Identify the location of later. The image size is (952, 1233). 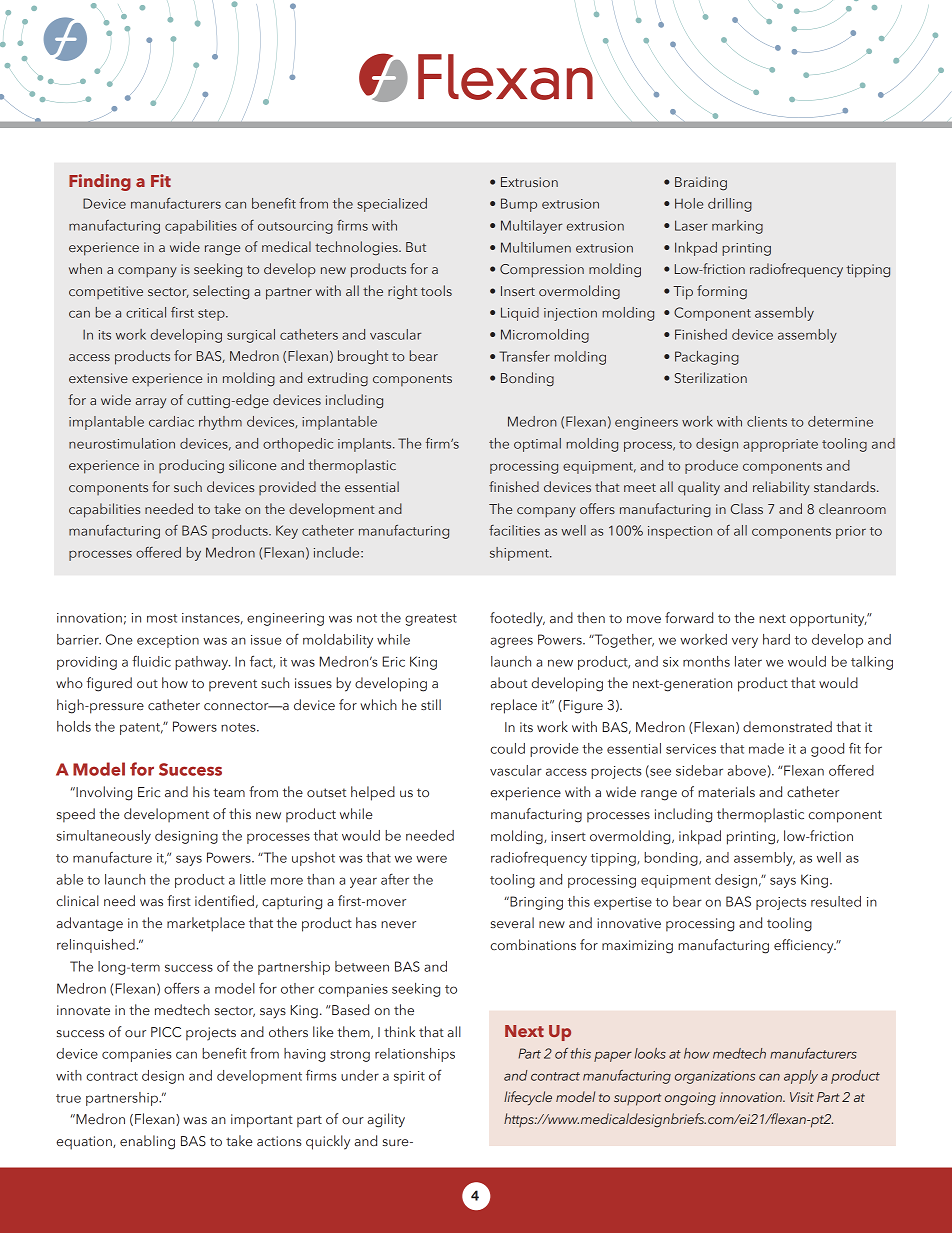
(748, 661).
